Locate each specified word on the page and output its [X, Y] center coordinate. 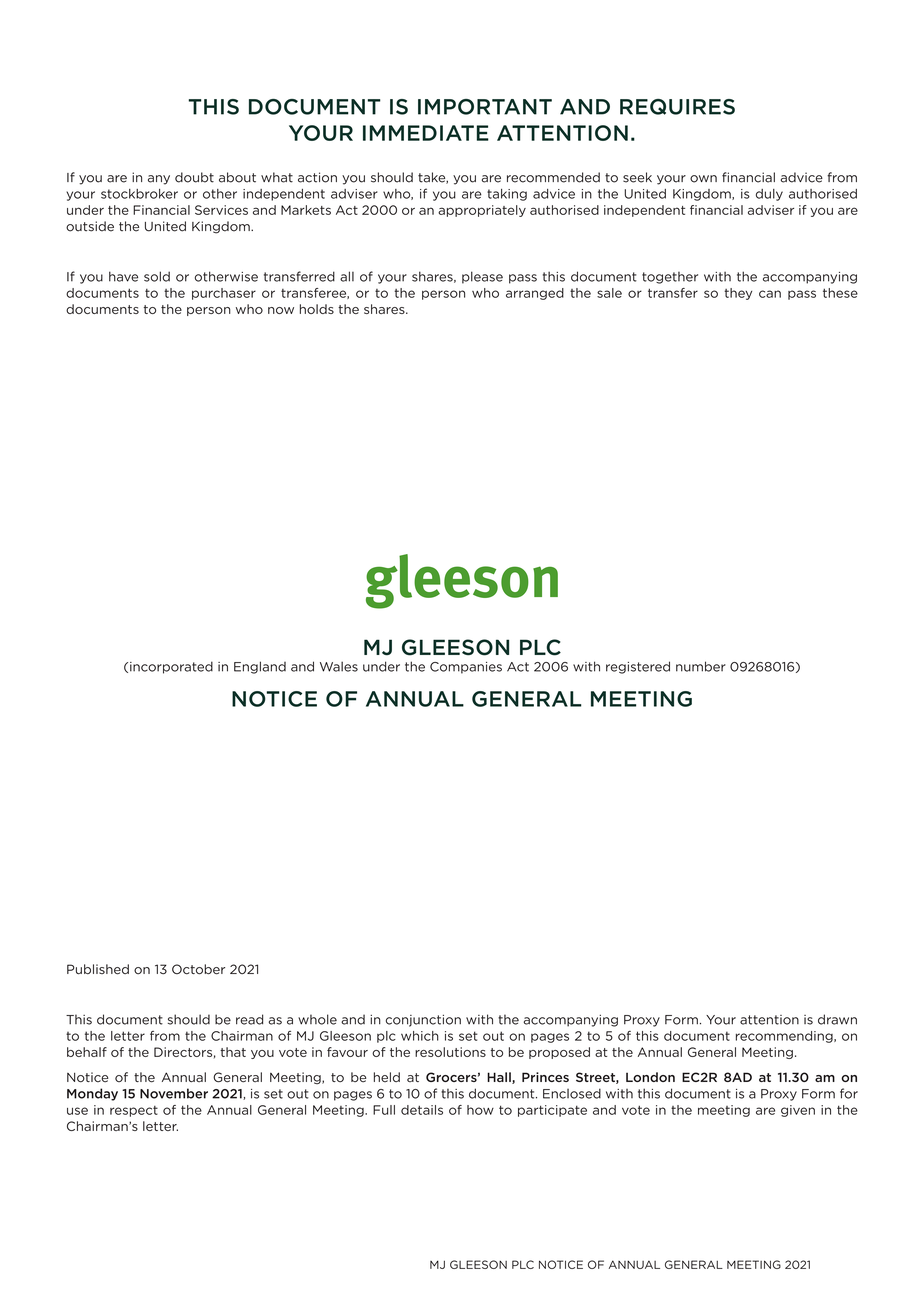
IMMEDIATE [426, 133]
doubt [194, 177]
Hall [500, 1078]
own [703, 179]
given [798, 1111]
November [174, 1093]
